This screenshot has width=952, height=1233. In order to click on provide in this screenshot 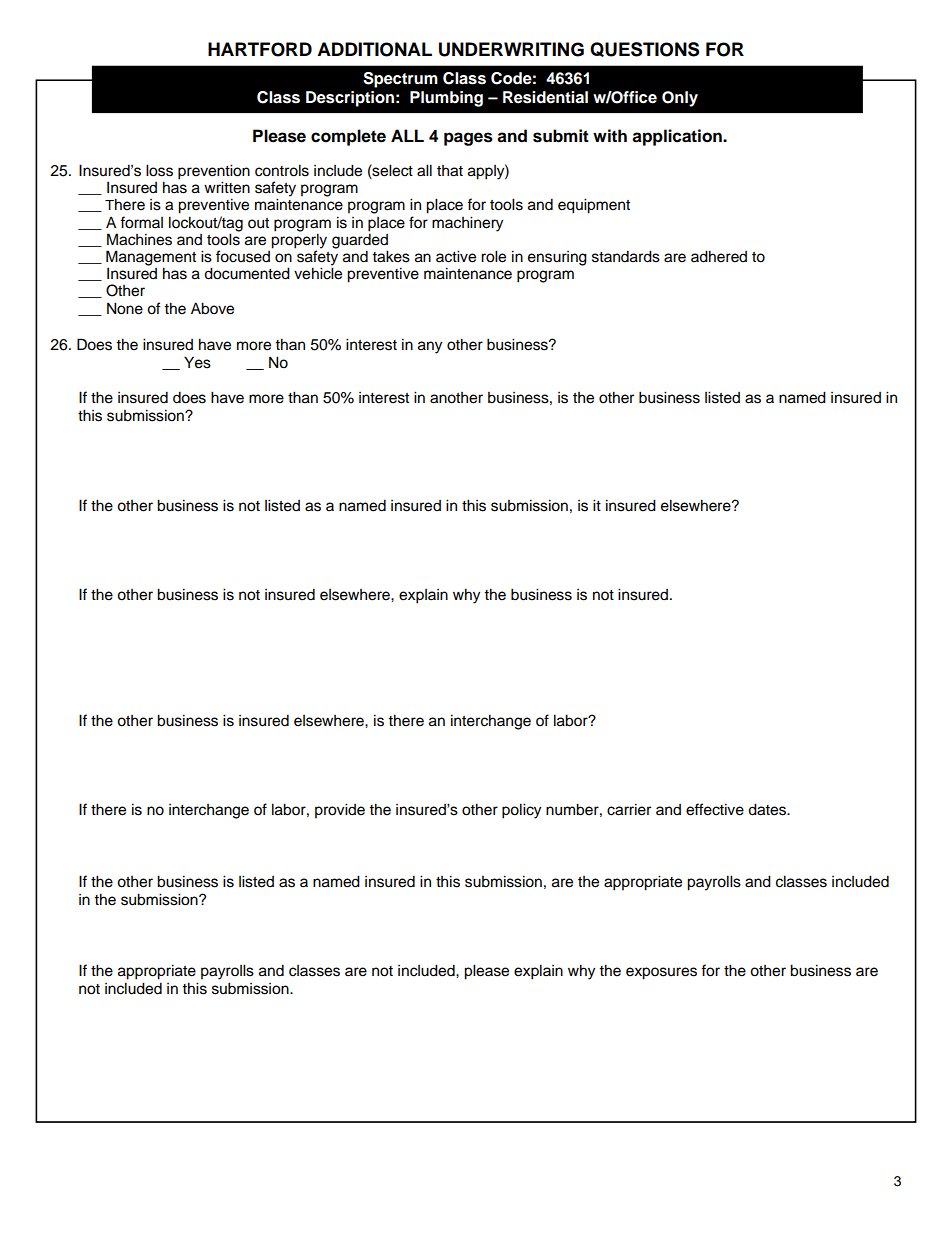, I will do `click(340, 811)`.
